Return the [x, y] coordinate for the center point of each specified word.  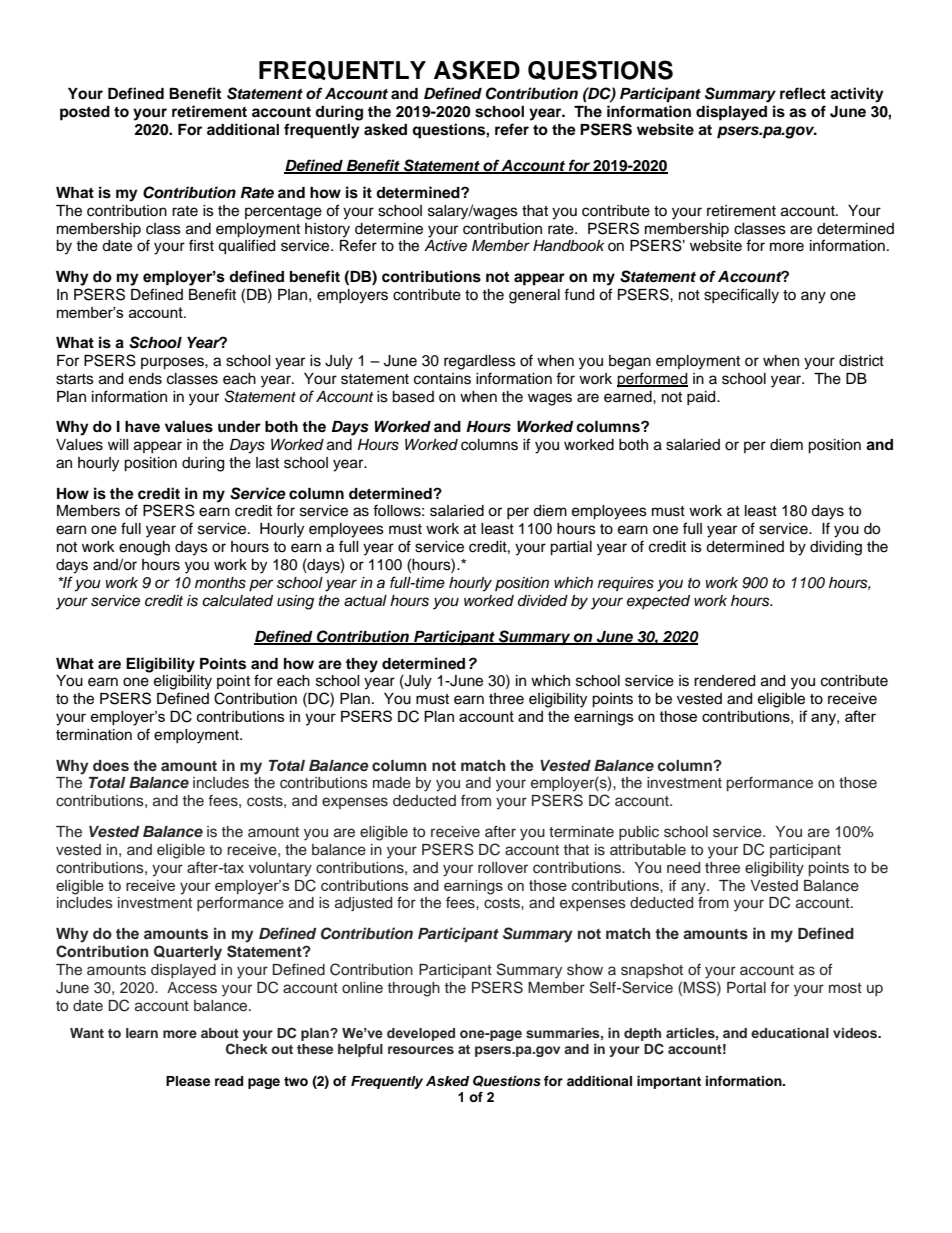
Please [188, 1081]
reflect [803, 93]
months [220, 583]
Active [445, 246]
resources [421, 1050]
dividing [836, 548]
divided [543, 601]
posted [85, 113]
